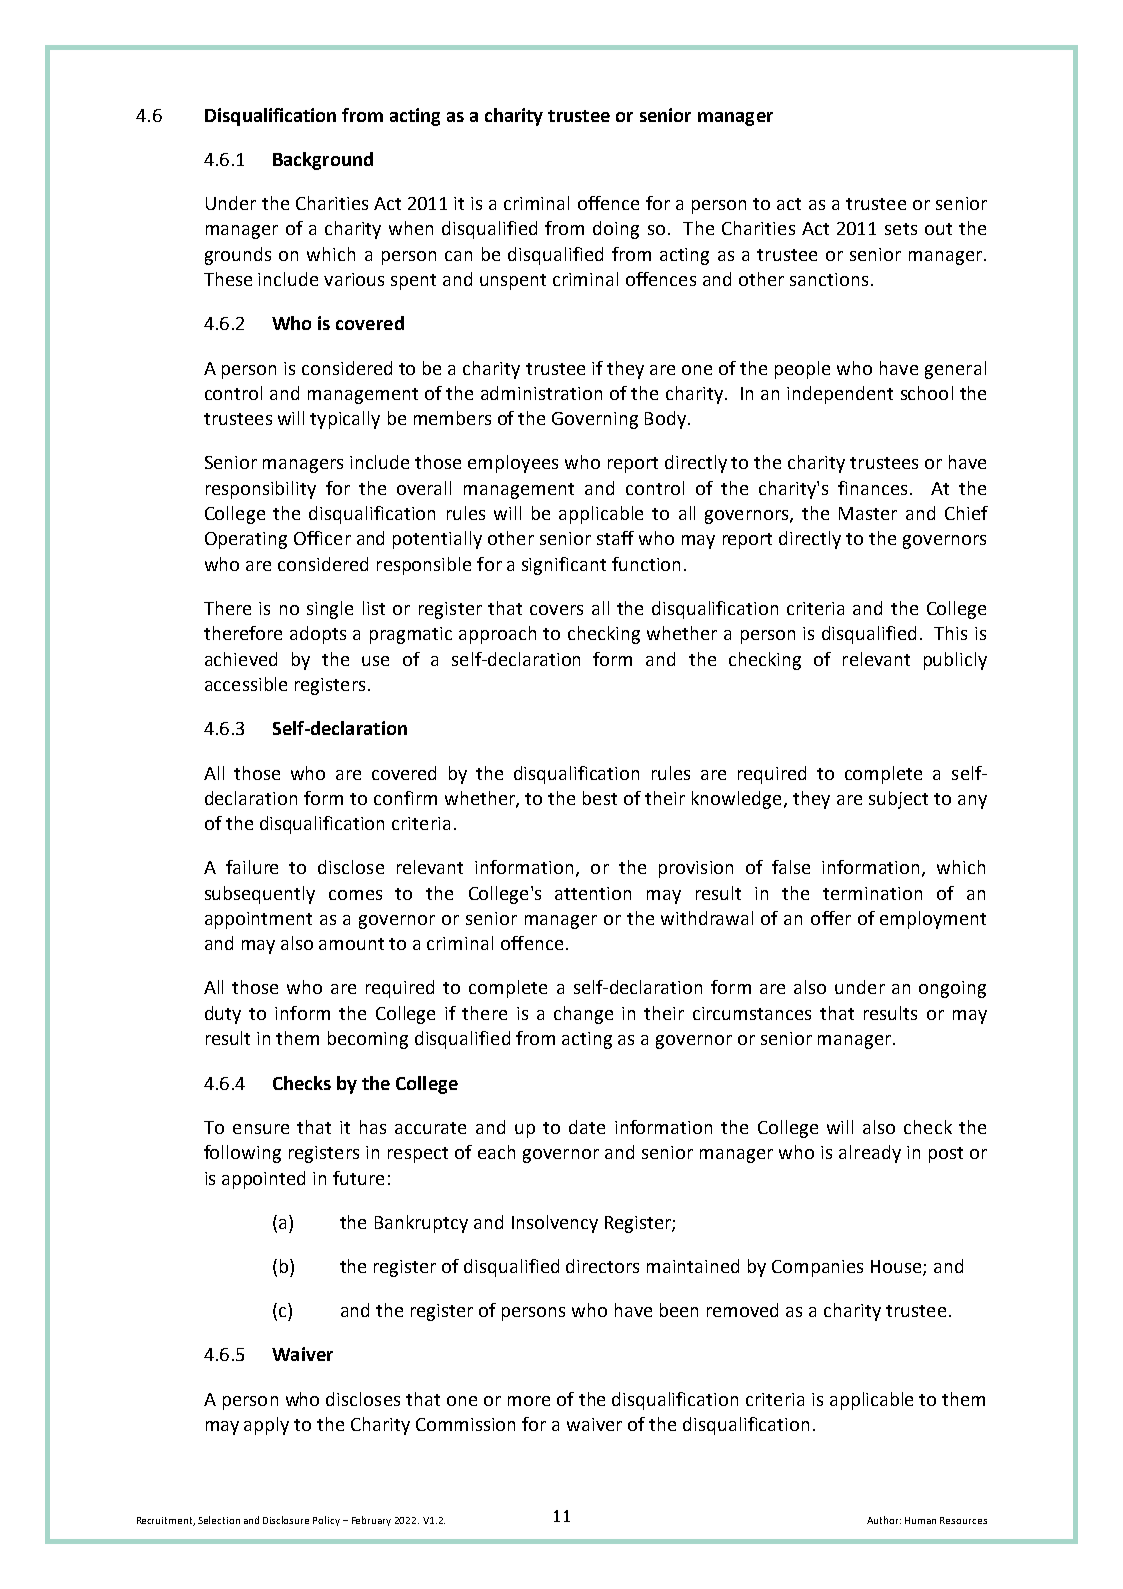 This image has width=1123, height=1589. I want to click on covers, so click(556, 610).
